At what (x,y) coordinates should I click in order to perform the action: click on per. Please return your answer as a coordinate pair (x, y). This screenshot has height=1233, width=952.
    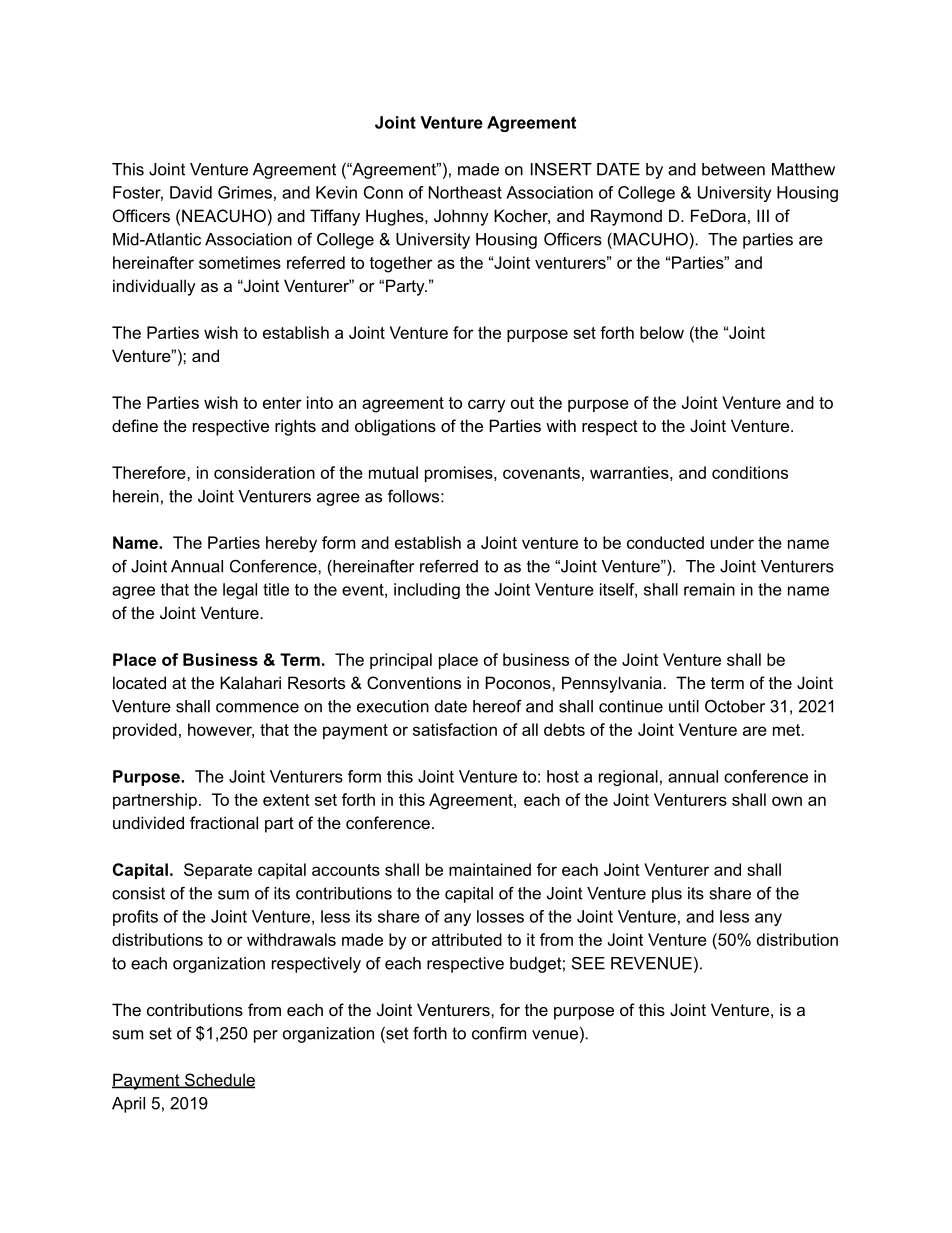
    Looking at the image, I should click on (266, 1036).
